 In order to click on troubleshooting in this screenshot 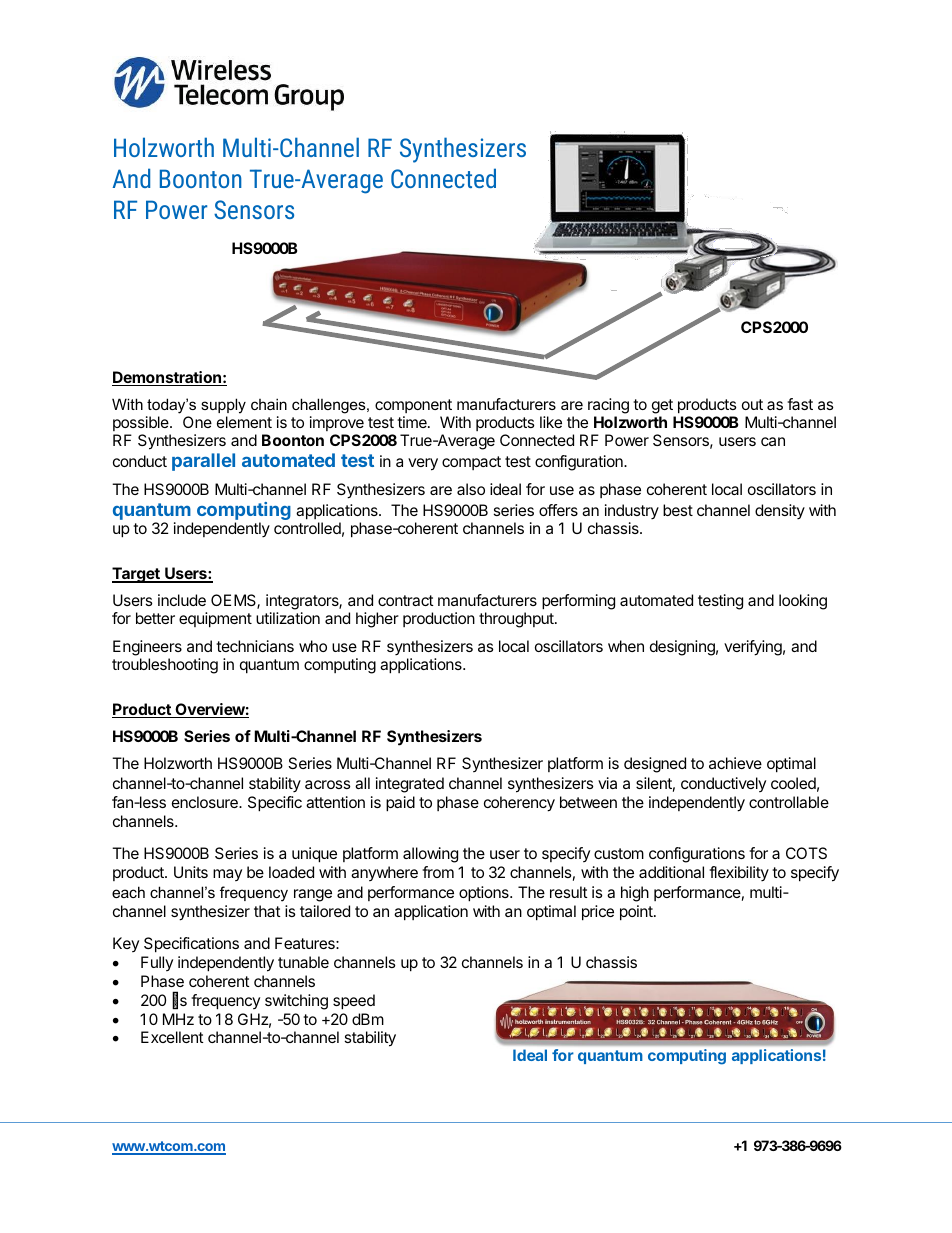, I will do `click(165, 666)`.
